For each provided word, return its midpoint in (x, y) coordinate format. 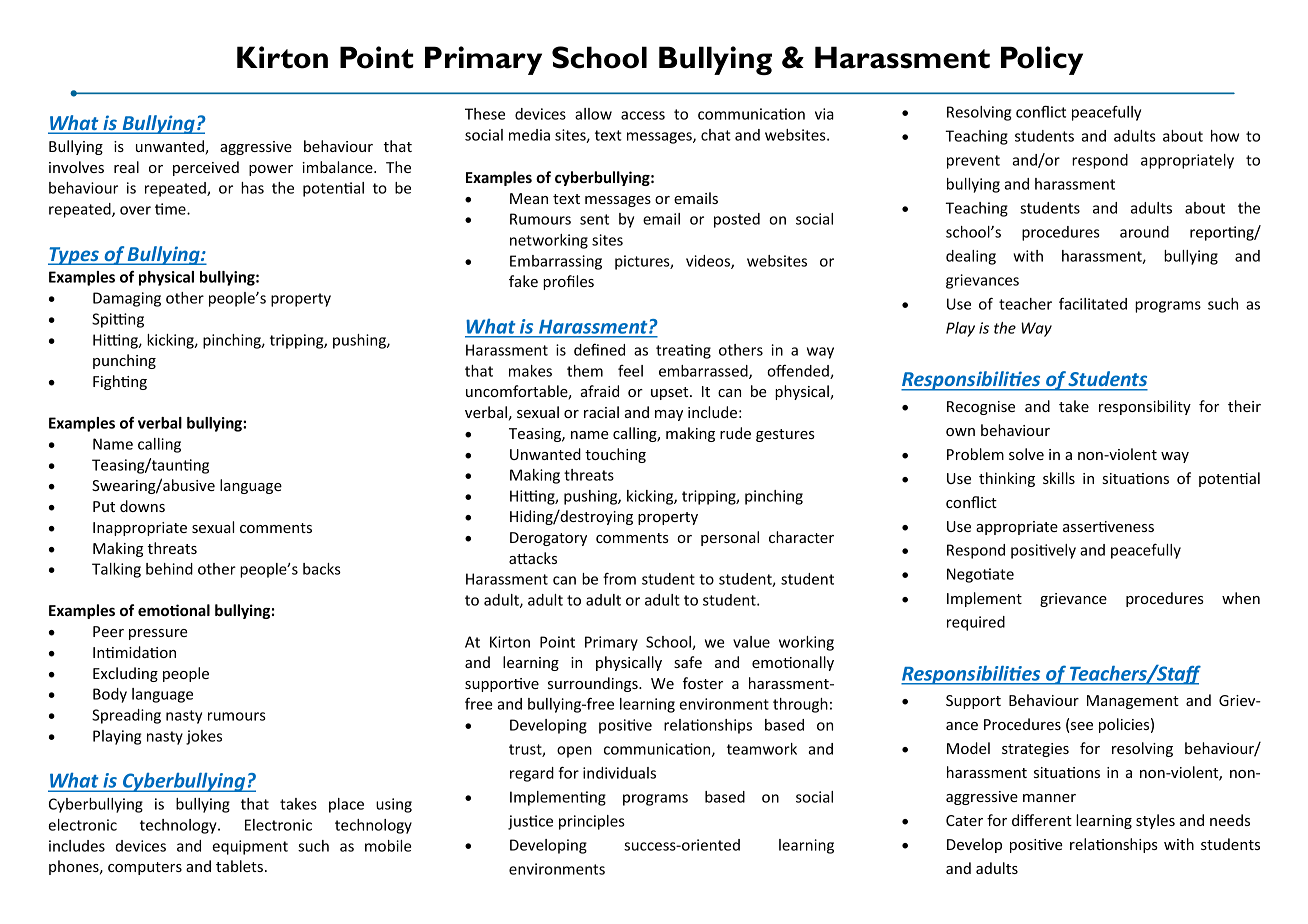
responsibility (1145, 407)
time (171, 209)
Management (1133, 702)
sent (594, 219)
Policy (1042, 60)
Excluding (125, 674)
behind (169, 569)
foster (703, 683)
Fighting (120, 382)
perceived (206, 168)
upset (671, 393)
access (643, 115)
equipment (250, 847)
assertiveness (1108, 526)
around (1144, 232)
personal (730, 538)
